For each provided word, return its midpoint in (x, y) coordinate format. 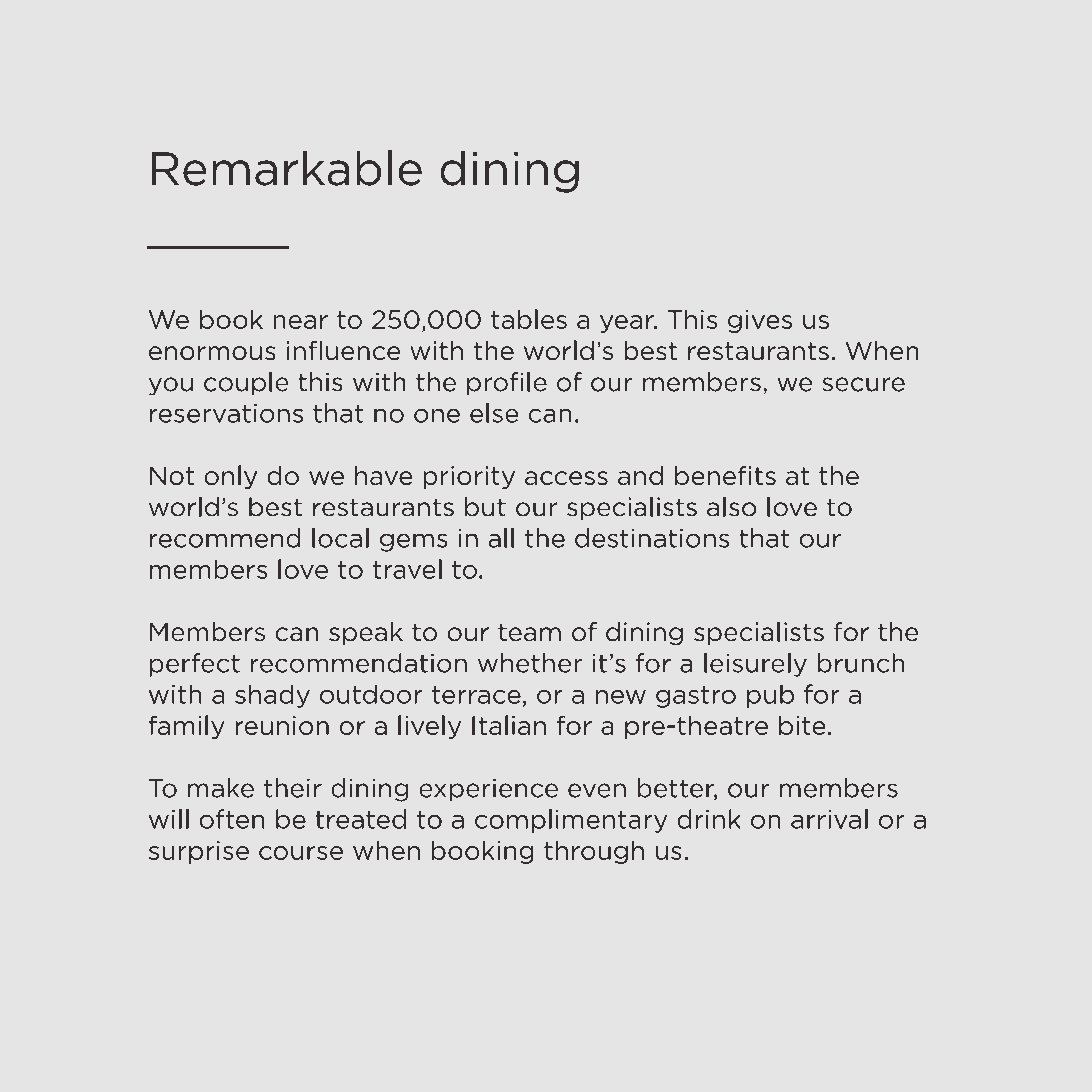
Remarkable (287, 168)
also (732, 507)
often (231, 819)
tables (529, 319)
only (230, 477)
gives (760, 321)
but (485, 507)
